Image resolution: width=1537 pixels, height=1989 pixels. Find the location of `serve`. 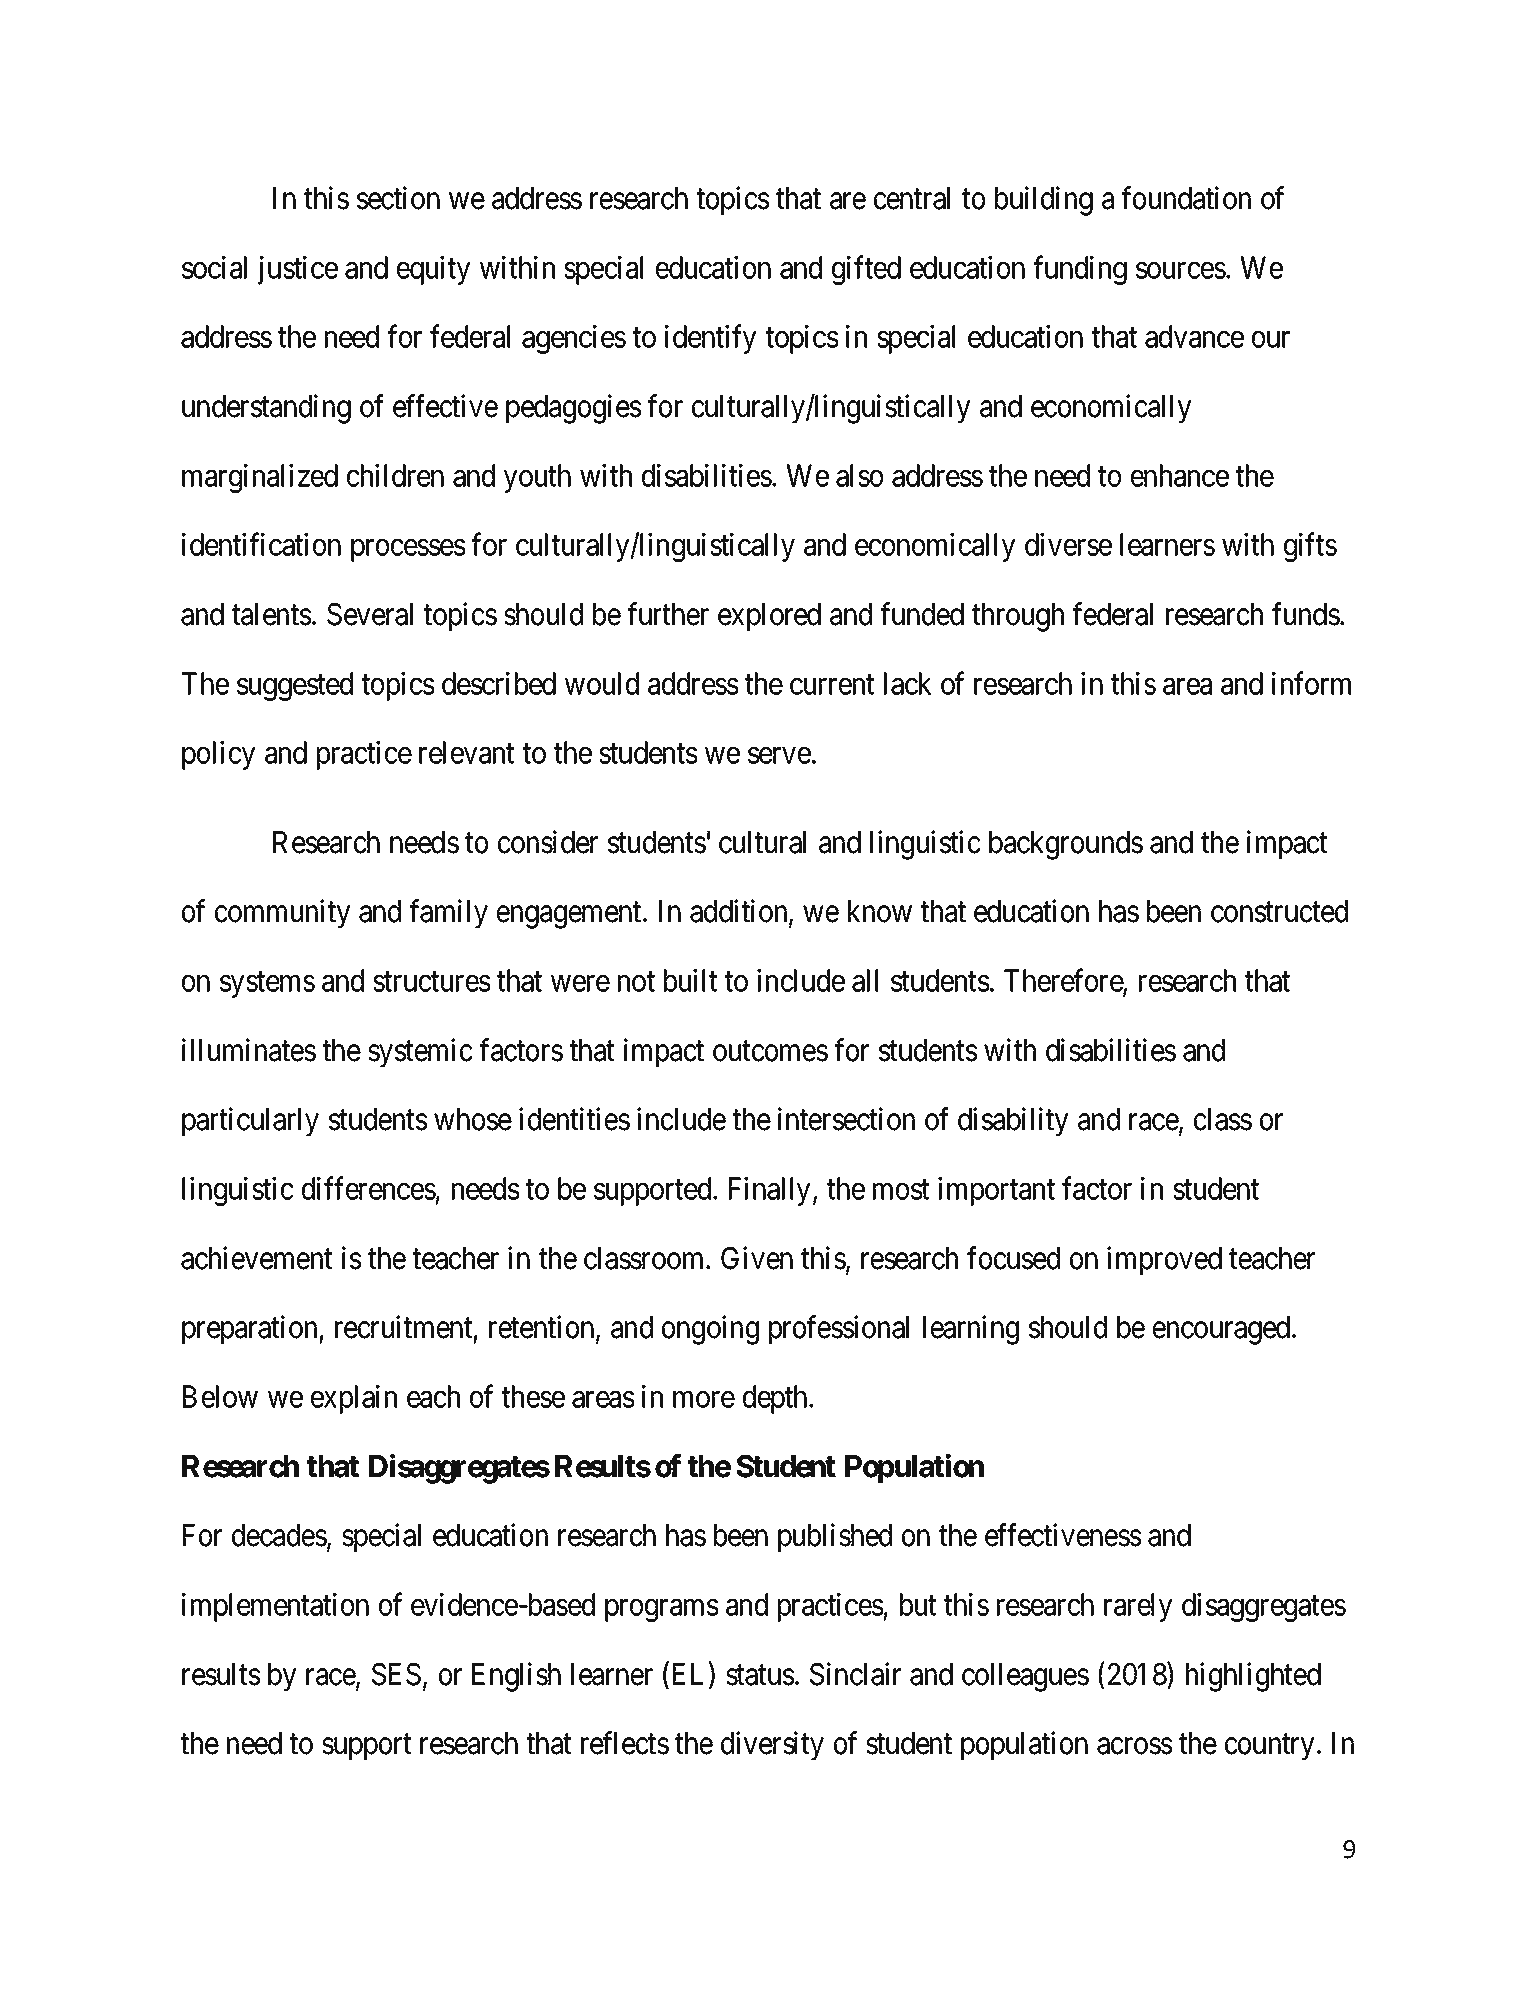

serve is located at coordinates (779, 756).
